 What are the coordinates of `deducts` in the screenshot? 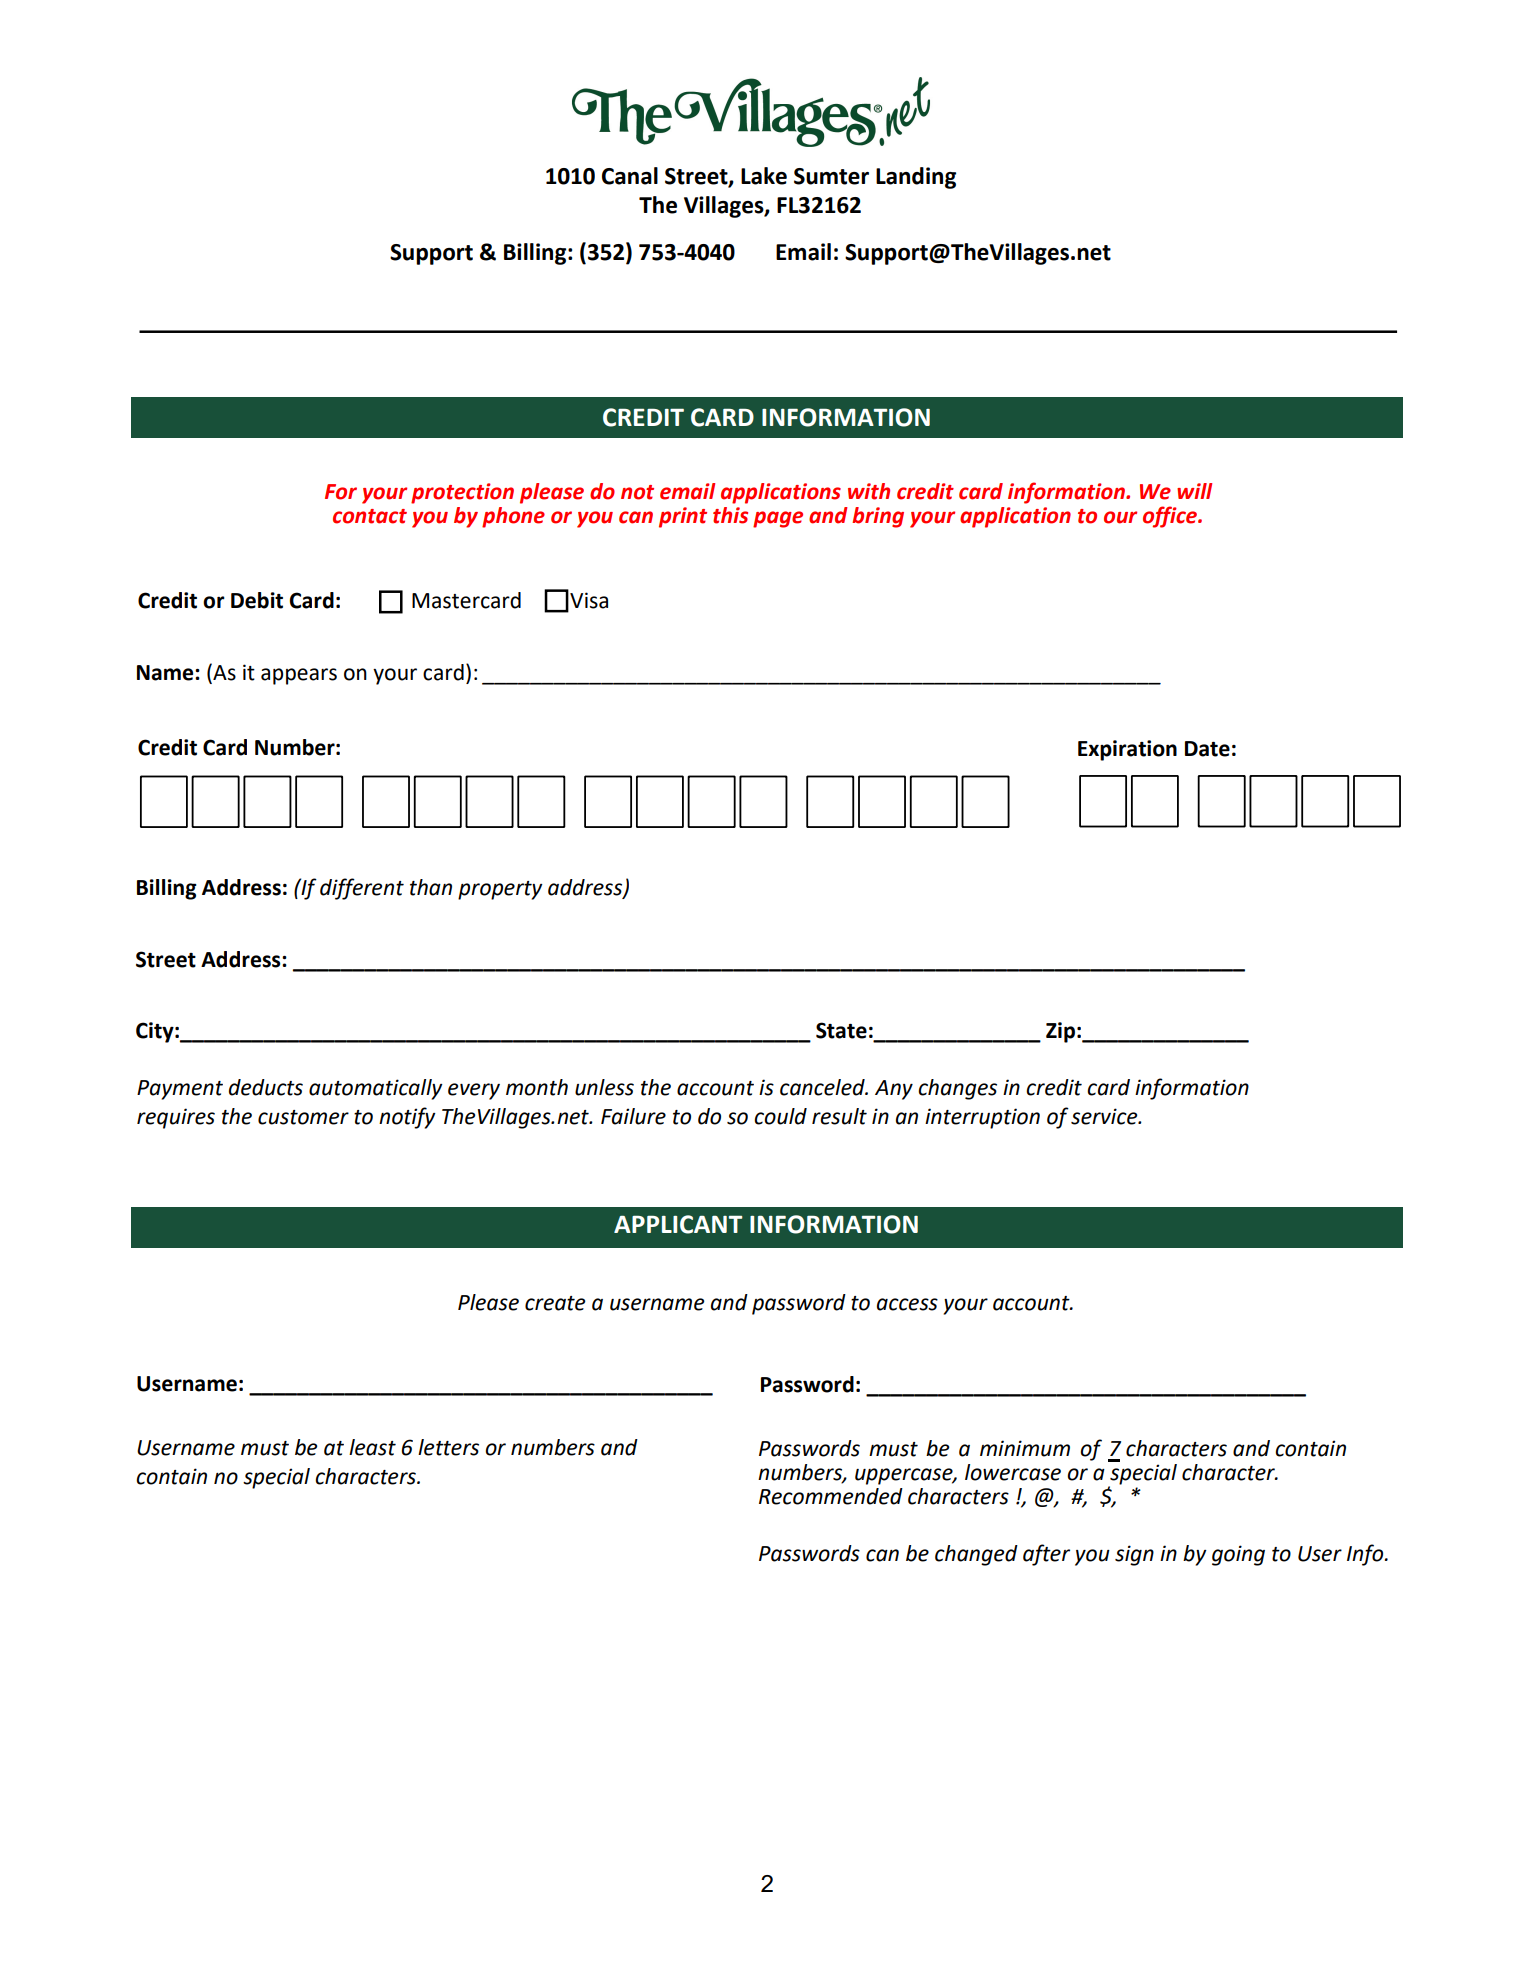 It's located at (266, 1087).
